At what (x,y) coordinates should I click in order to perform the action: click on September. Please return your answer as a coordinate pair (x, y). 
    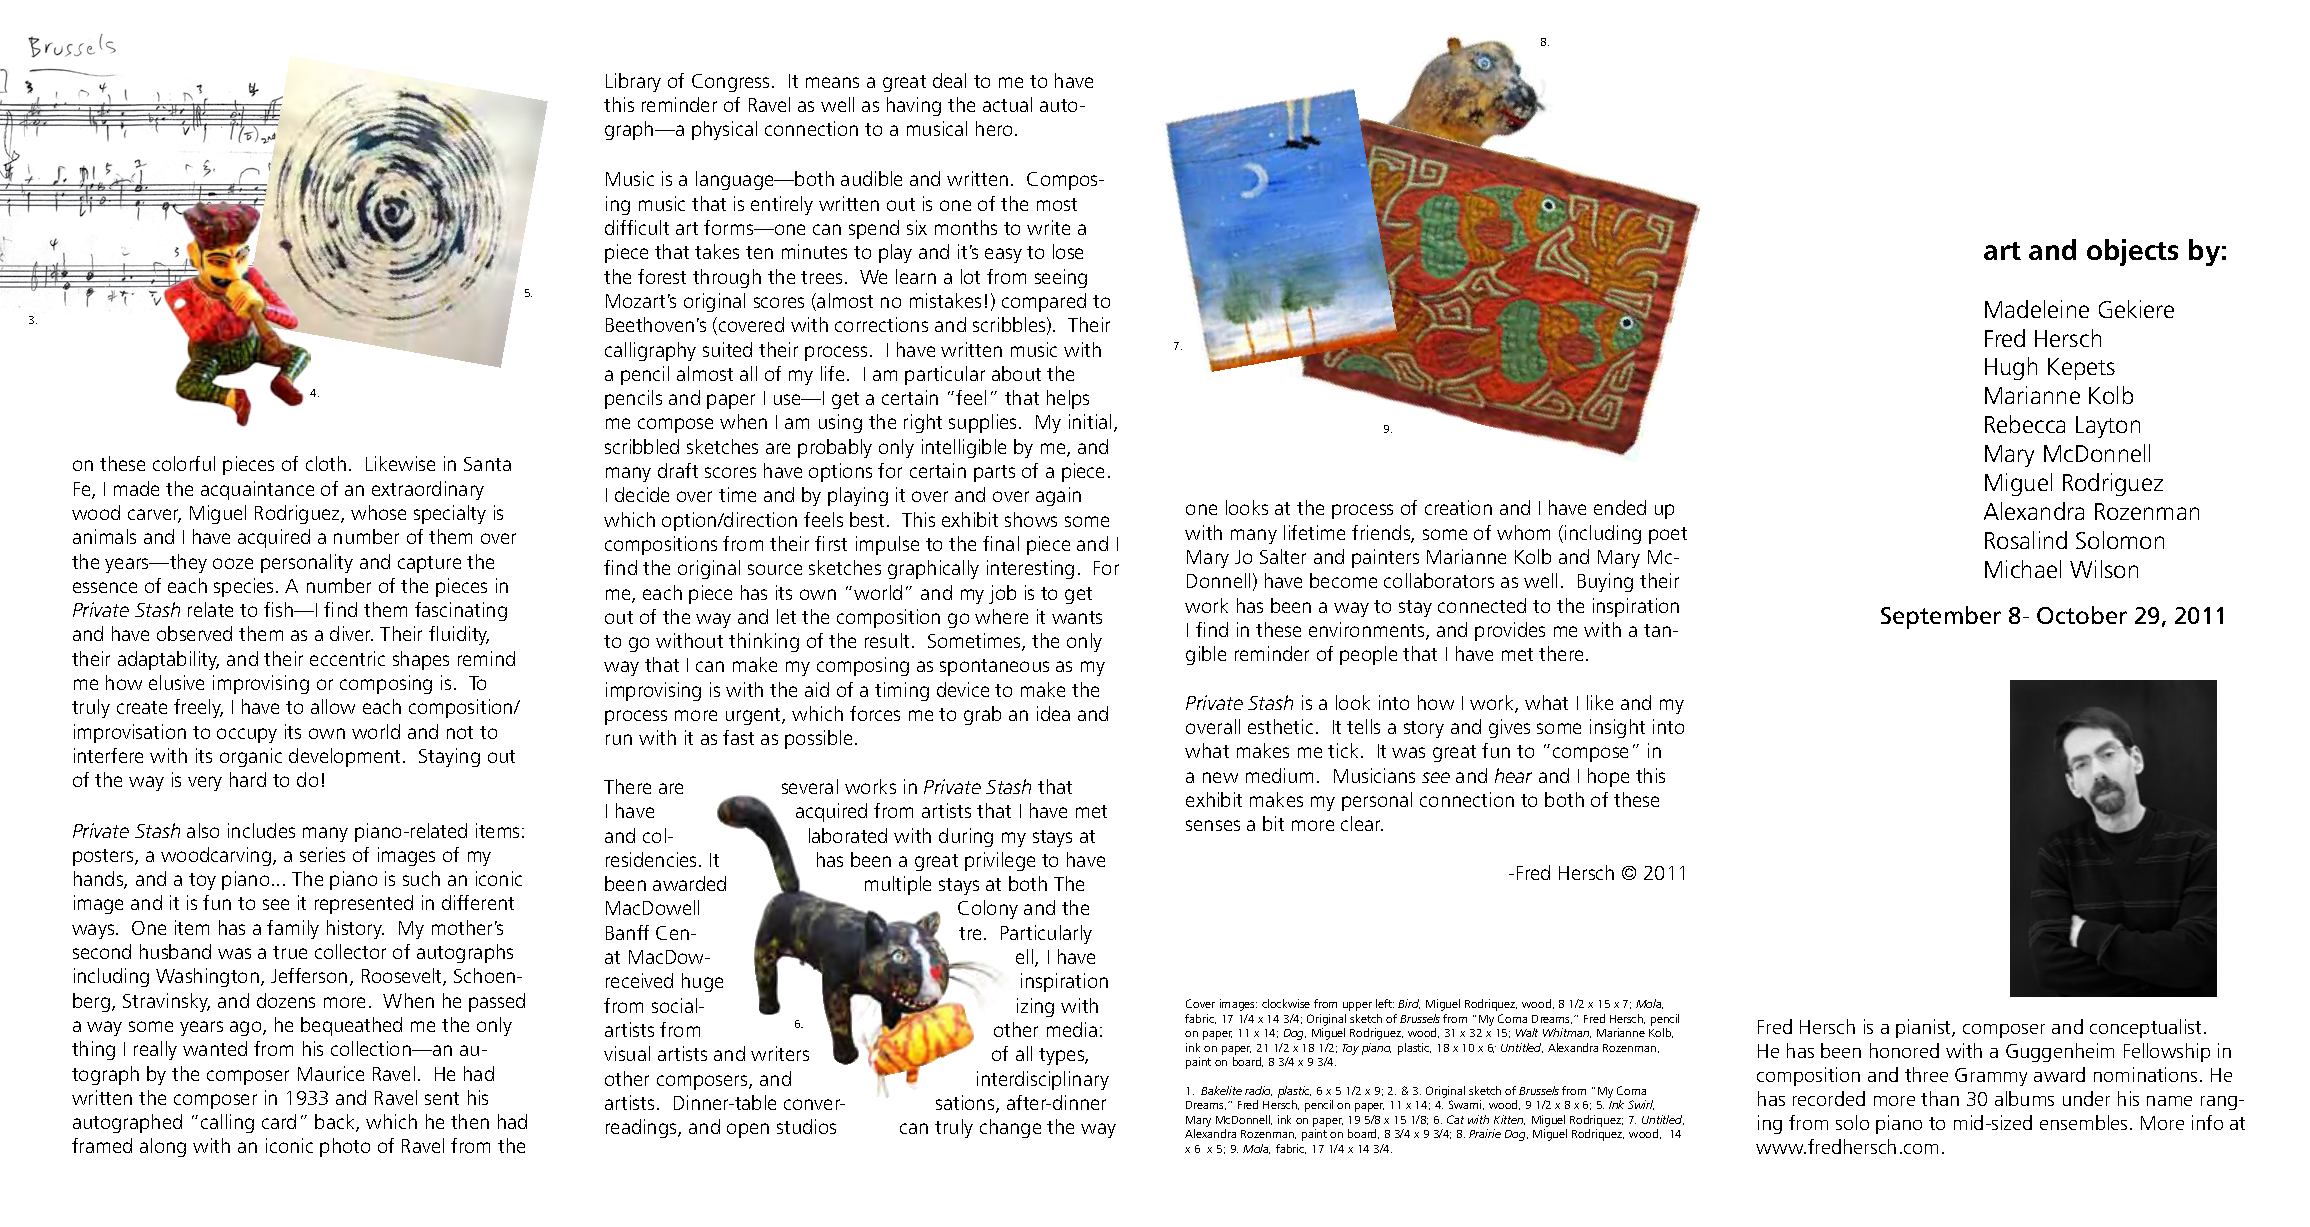
    Looking at the image, I should click on (1941, 617).
